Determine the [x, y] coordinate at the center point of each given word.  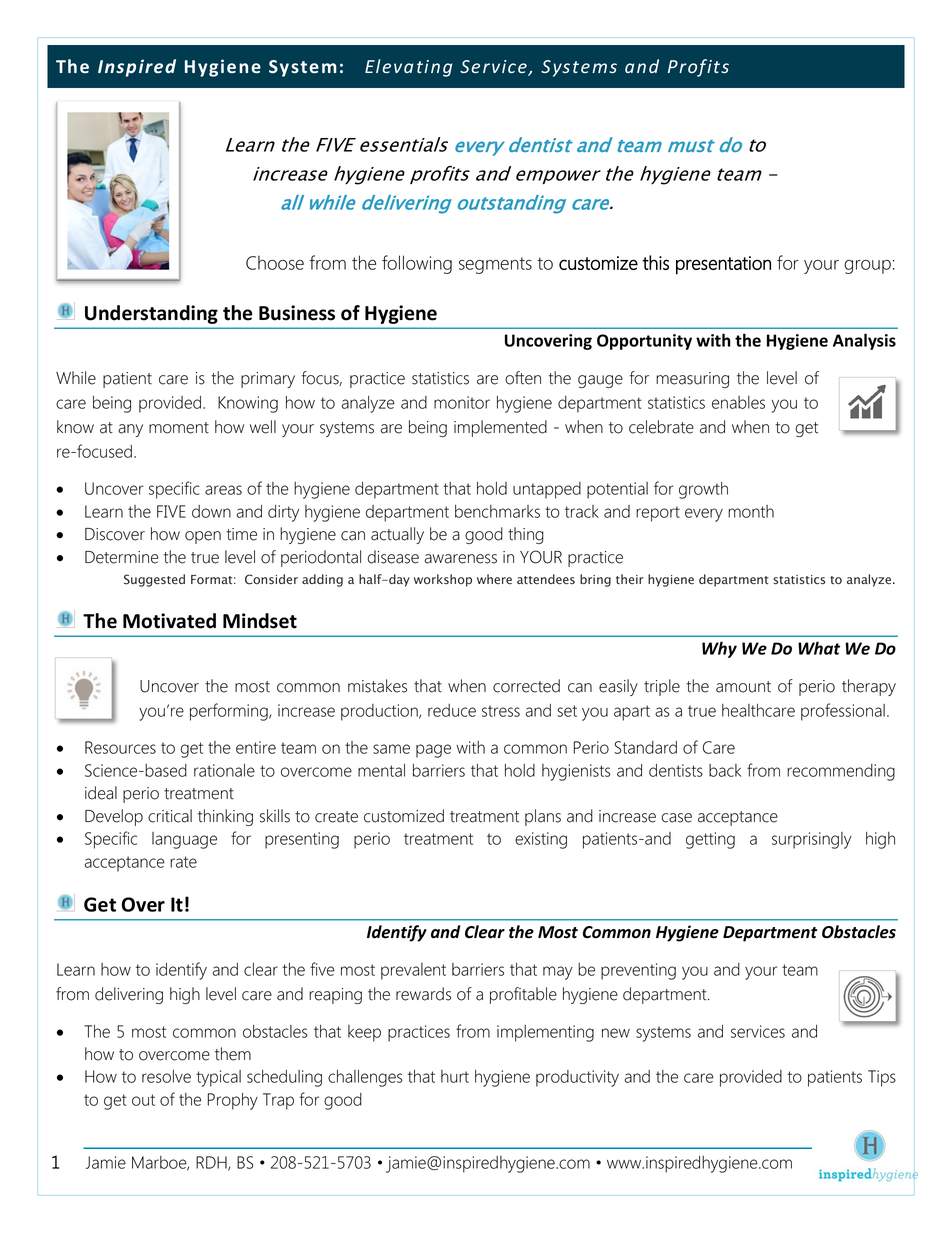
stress [501, 711]
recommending [841, 772]
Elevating [408, 68]
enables [738, 402]
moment [179, 428]
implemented [500, 428]
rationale [224, 770]
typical [218, 1078]
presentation [723, 265]
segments [495, 265]
